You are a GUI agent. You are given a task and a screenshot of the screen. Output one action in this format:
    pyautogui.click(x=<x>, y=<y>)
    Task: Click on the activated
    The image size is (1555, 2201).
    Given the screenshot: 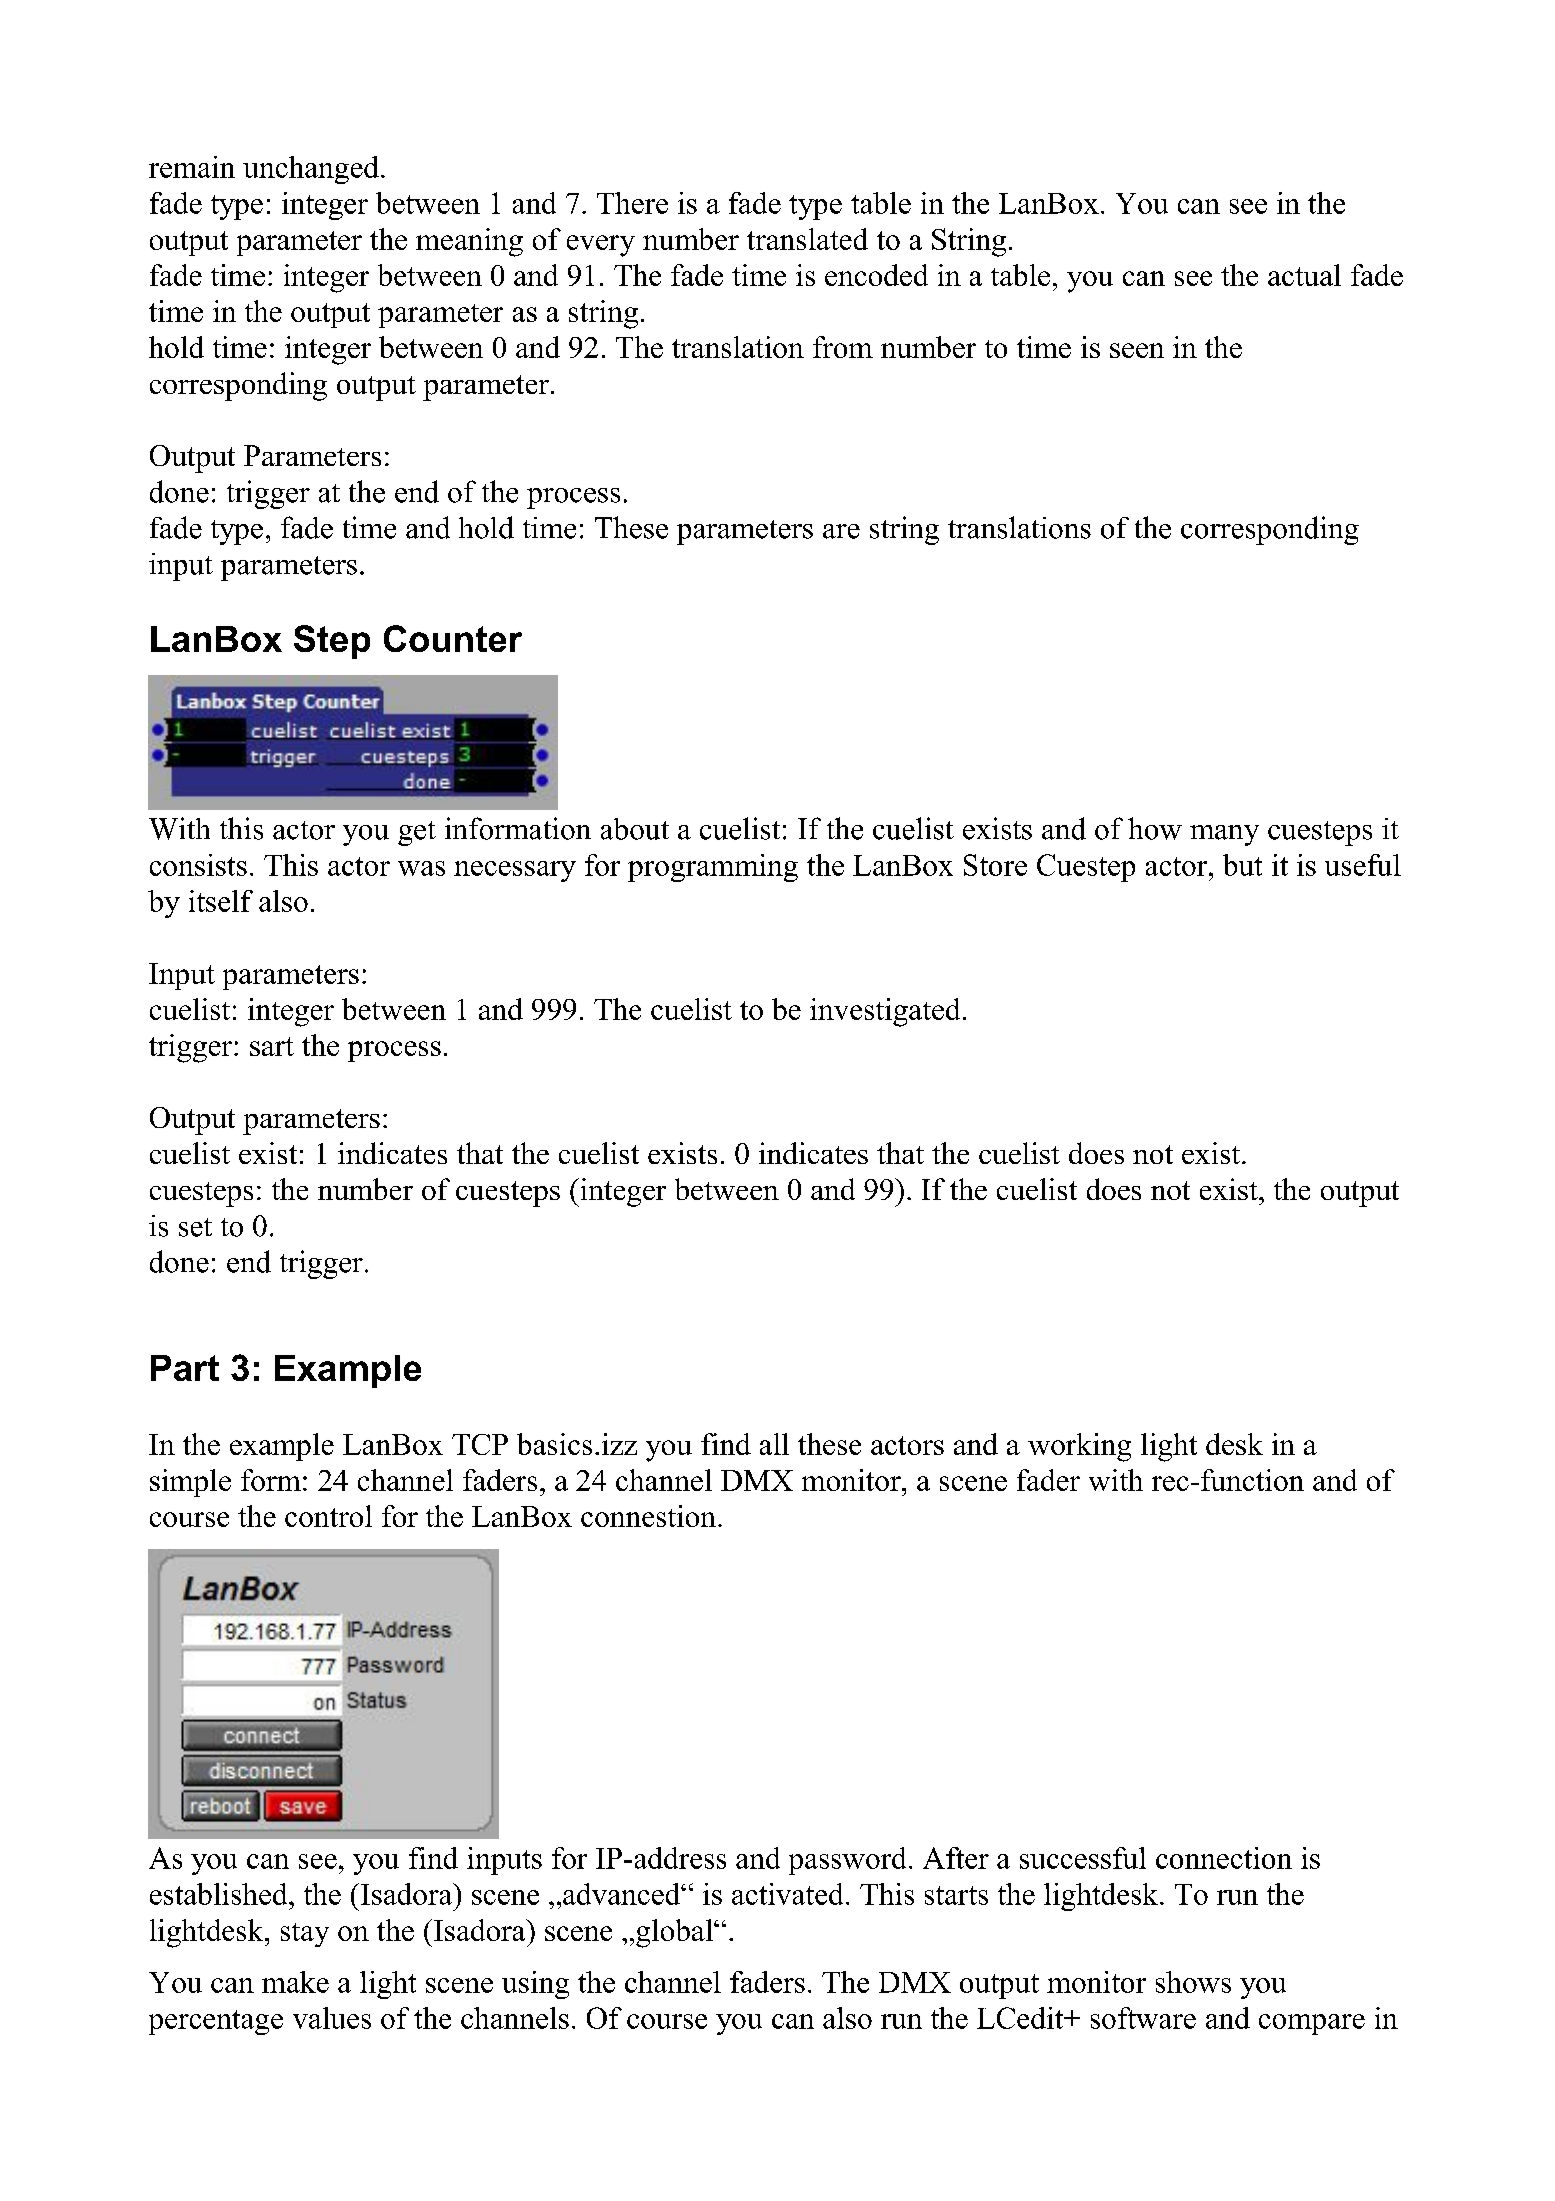 What is the action you would take?
    pyautogui.click(x=787, y=1894)
